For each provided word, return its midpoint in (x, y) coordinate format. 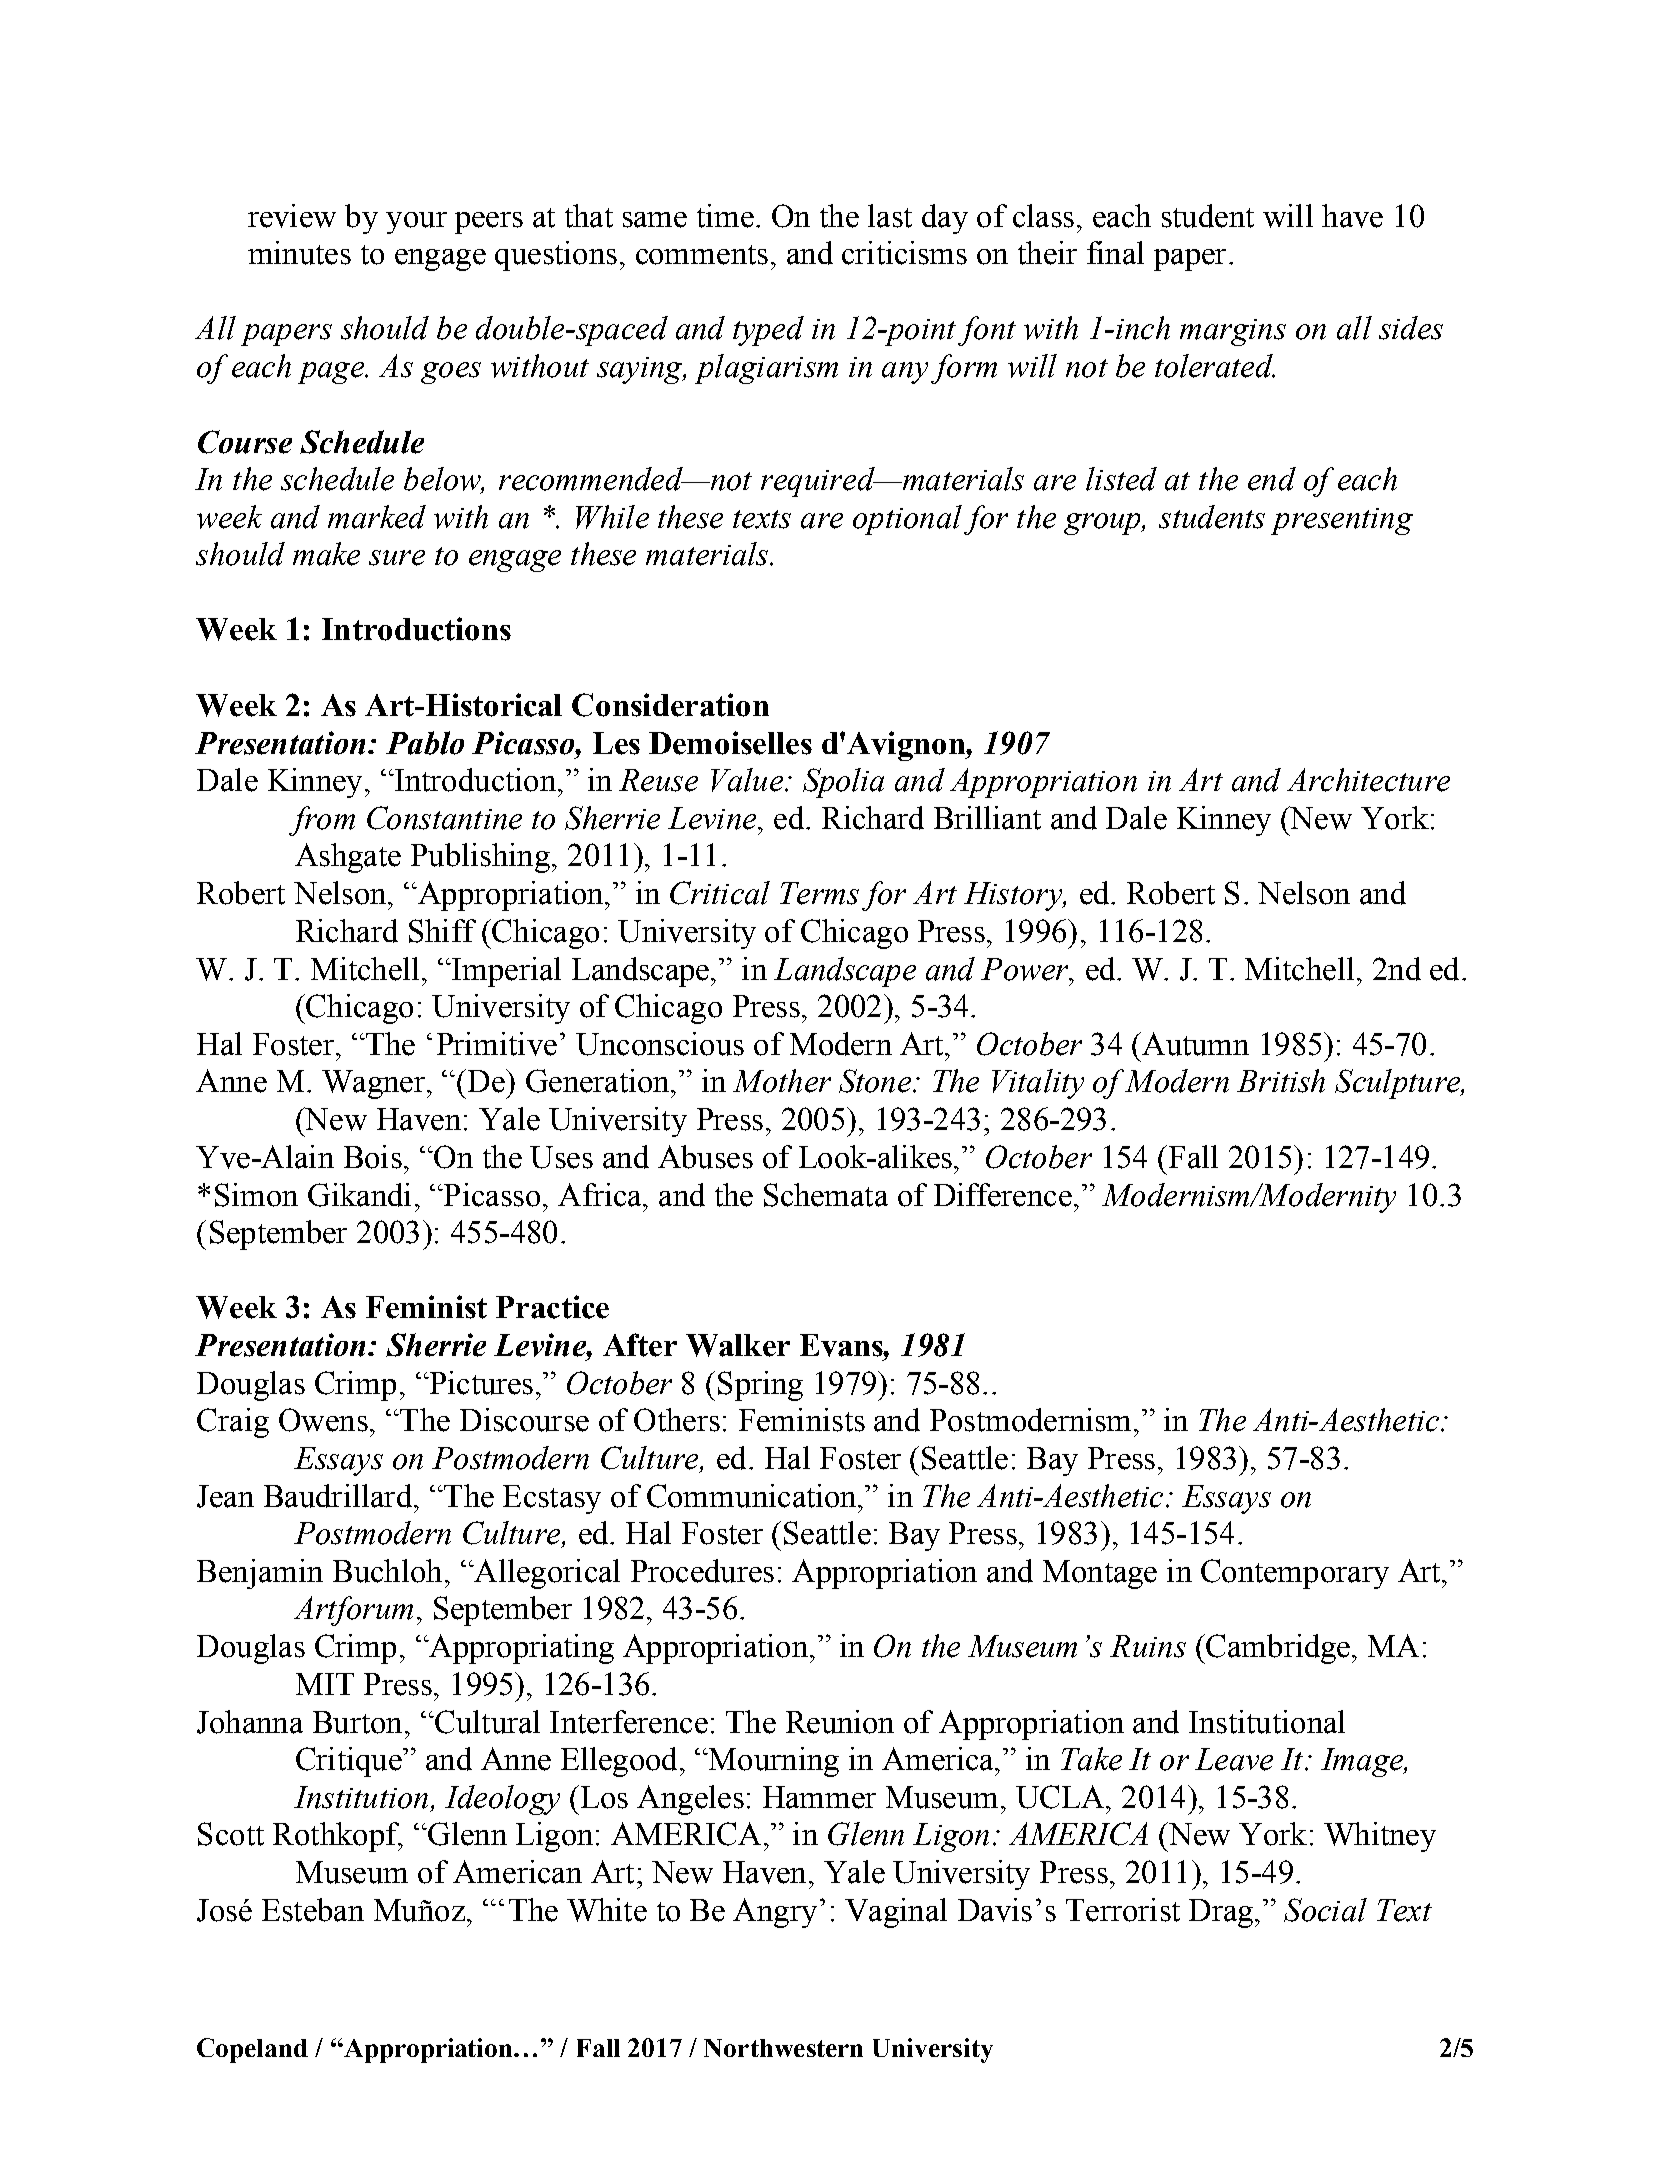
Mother (782, 1081)
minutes (299, 253)
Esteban (313, 1910)
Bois (373, 1157)
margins (1233, 332)
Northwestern (783, 2048)
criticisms (904, 253)
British (1281, 1081)
